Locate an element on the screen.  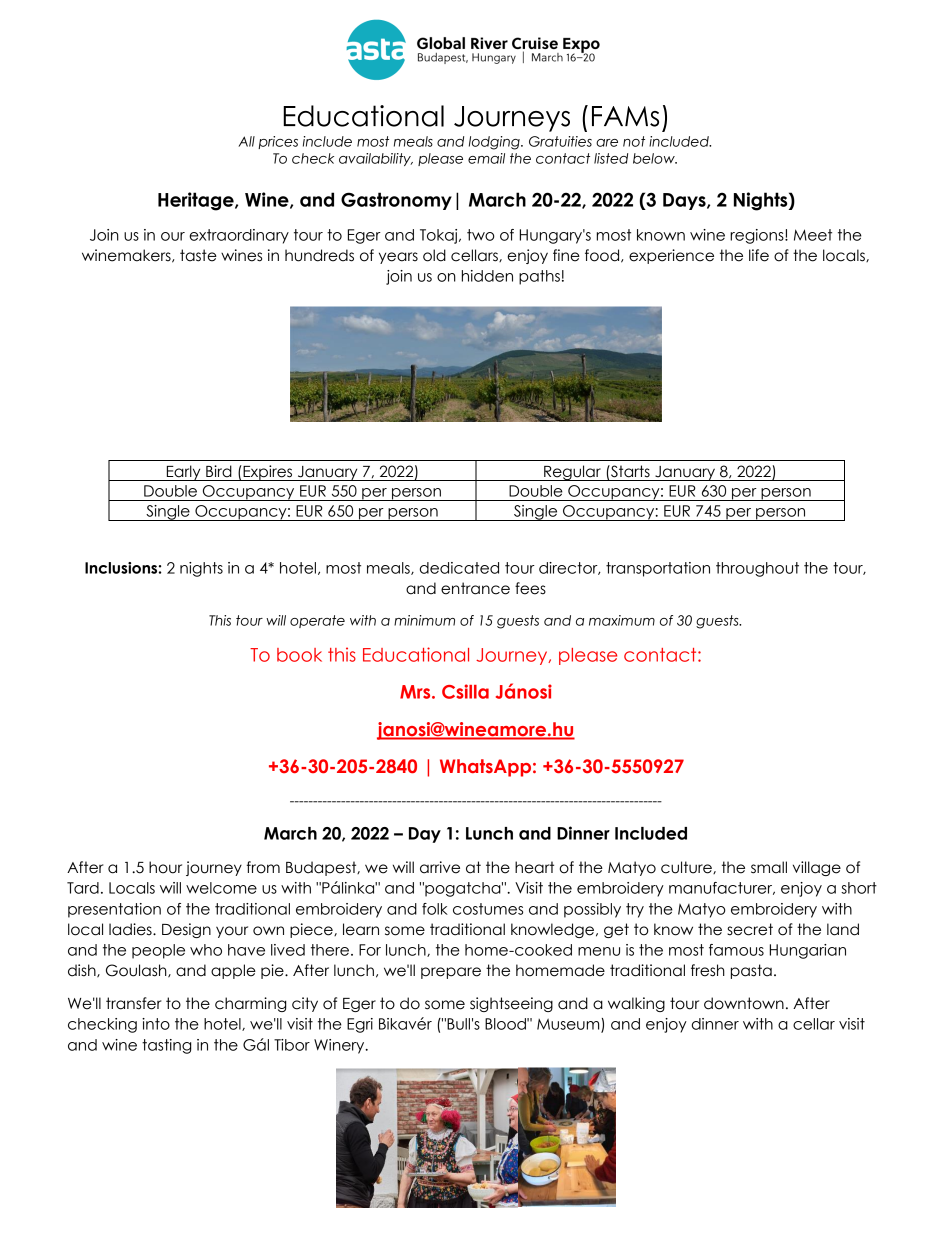
Days is located at coordinates (685, 201).
